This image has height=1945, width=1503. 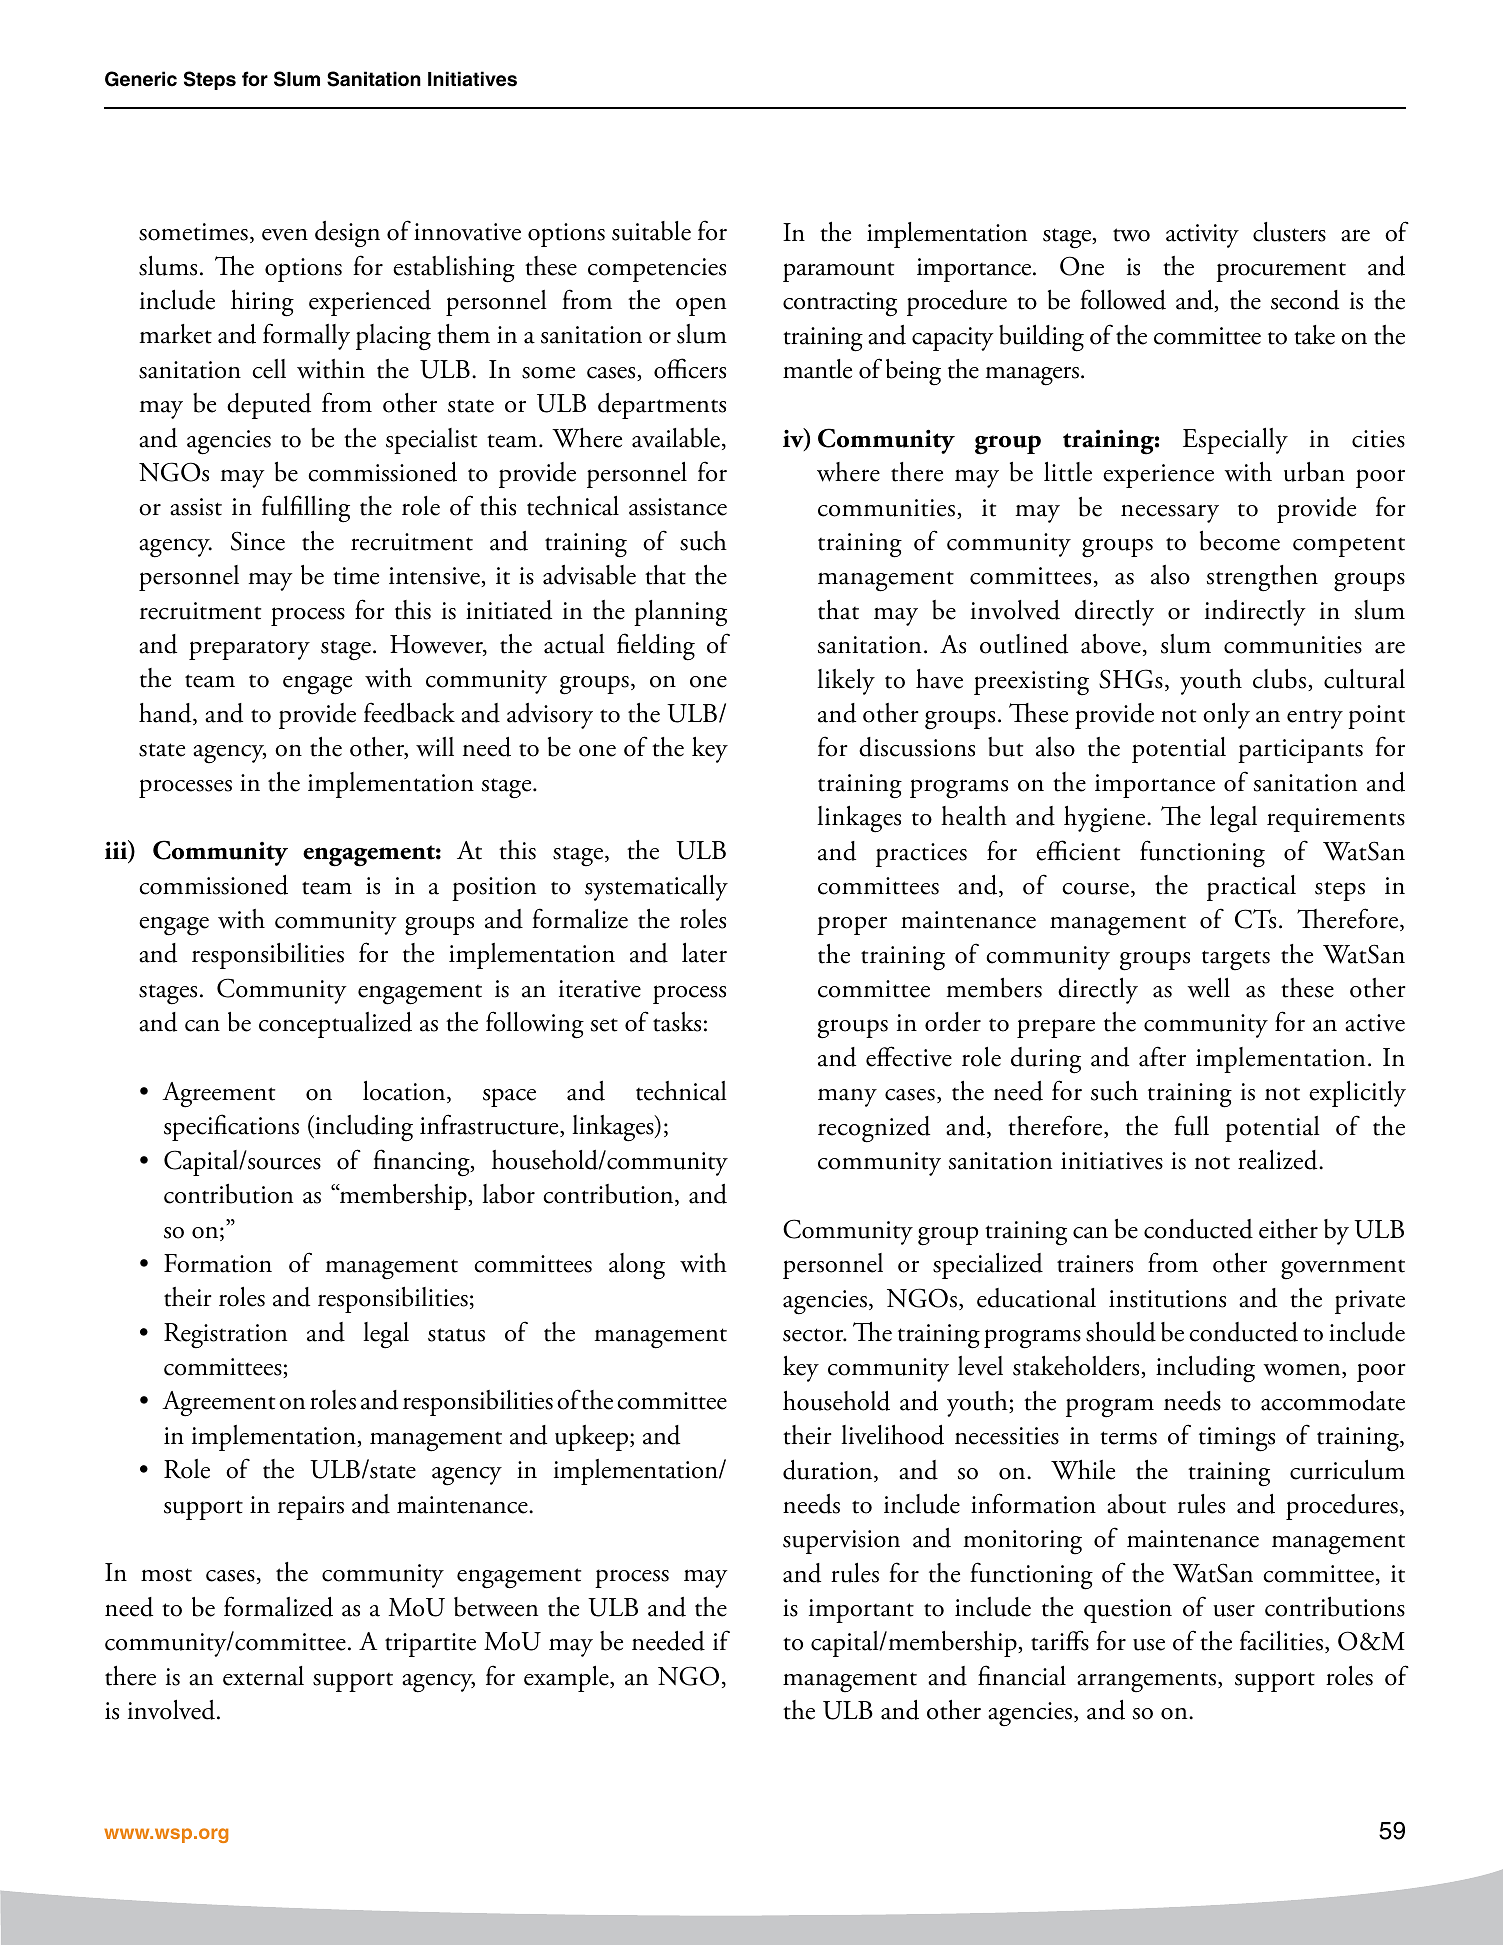 What do you see at coordinates (225, 1336) in the image?
I see `Registration` at bounding box center [225, 1336].
